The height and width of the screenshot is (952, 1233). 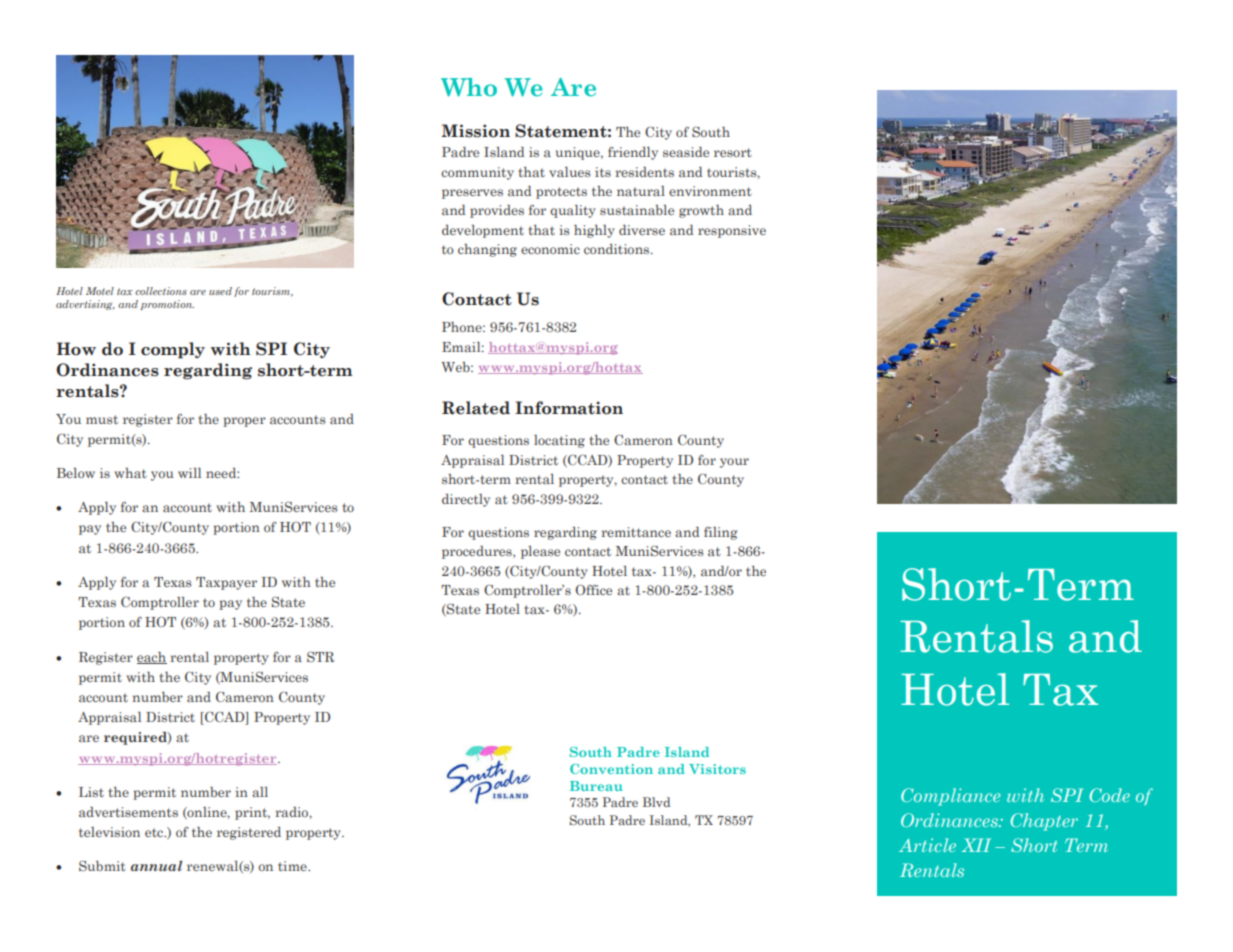 I want to click on resort, so click(x=733, y=152).
